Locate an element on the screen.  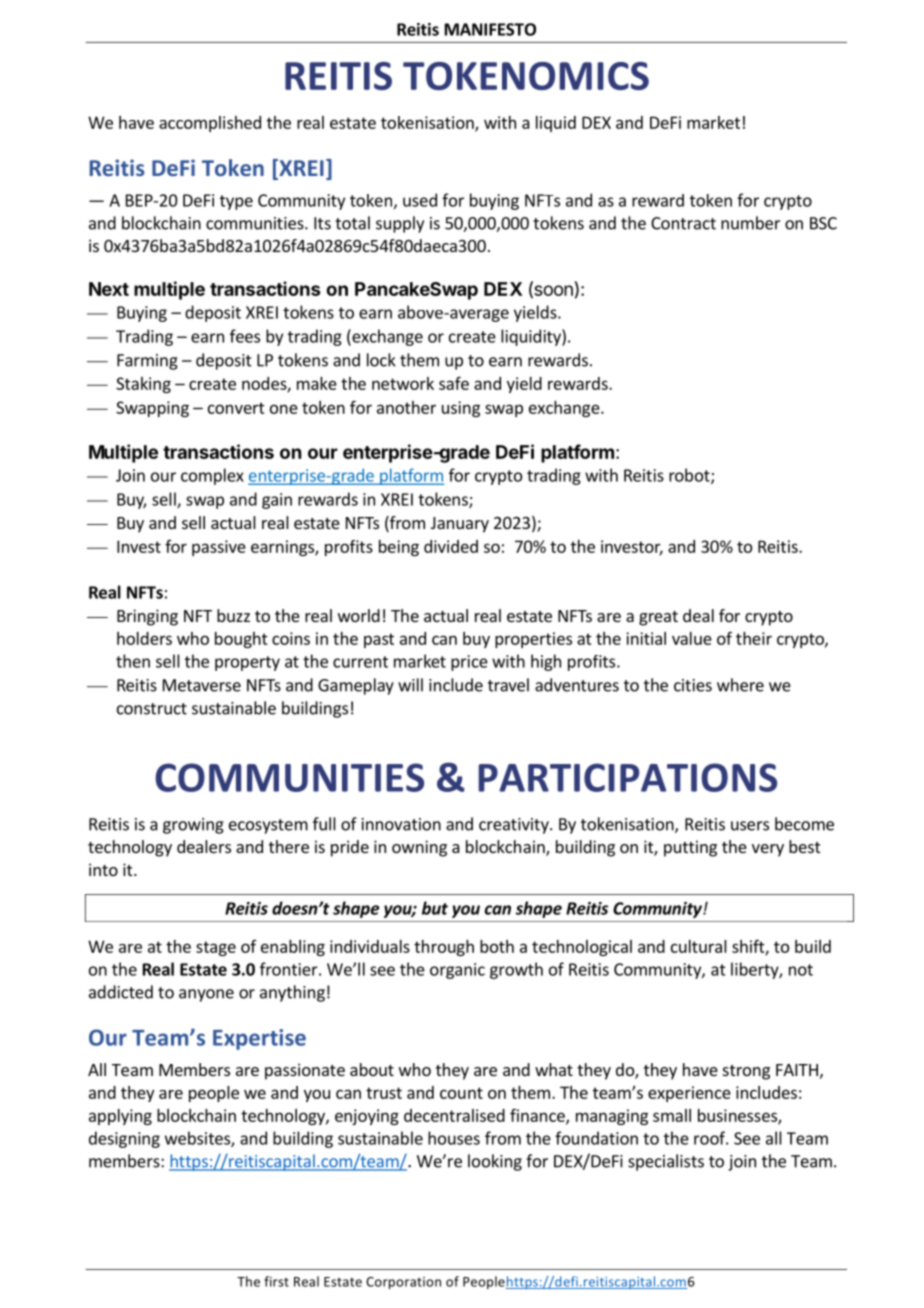
MANIFESTO is located at coordinates (490, 29).
